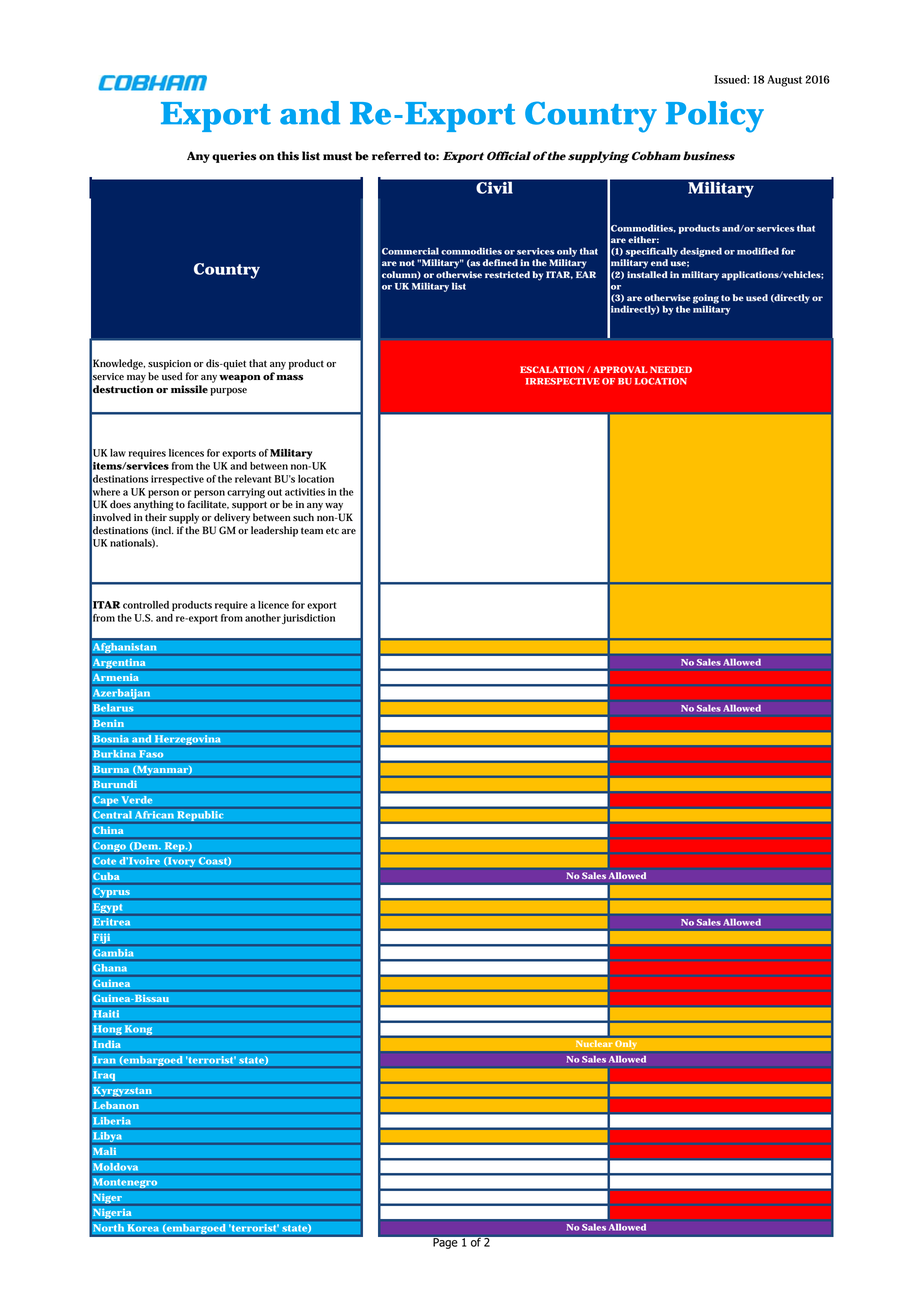  Describe the element at coordinates (334, 507) in the page. I see `way` at that location.
